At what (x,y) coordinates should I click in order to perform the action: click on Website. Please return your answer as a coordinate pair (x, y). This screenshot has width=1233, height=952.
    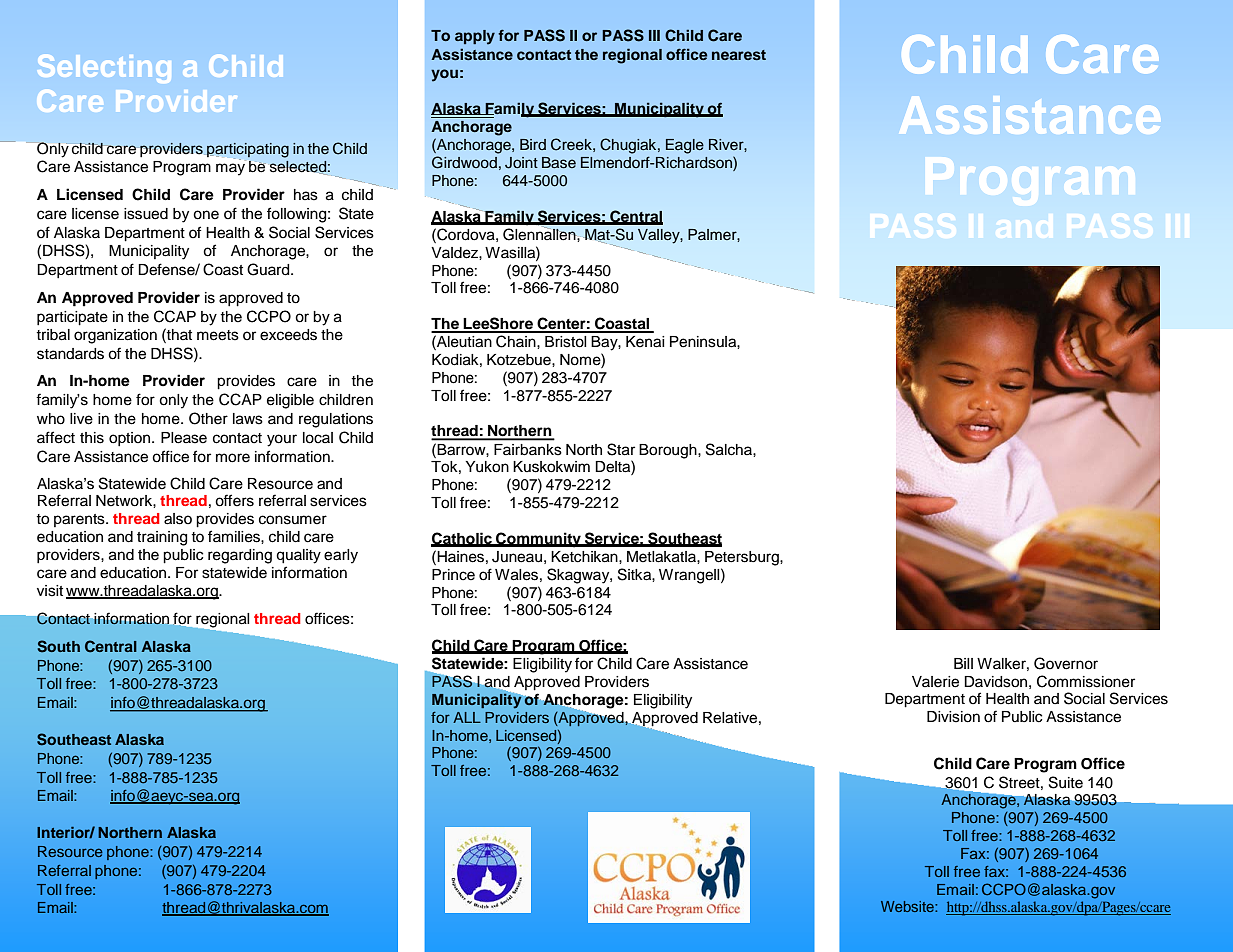
    Looking at the image, I should click on (908, 906).
